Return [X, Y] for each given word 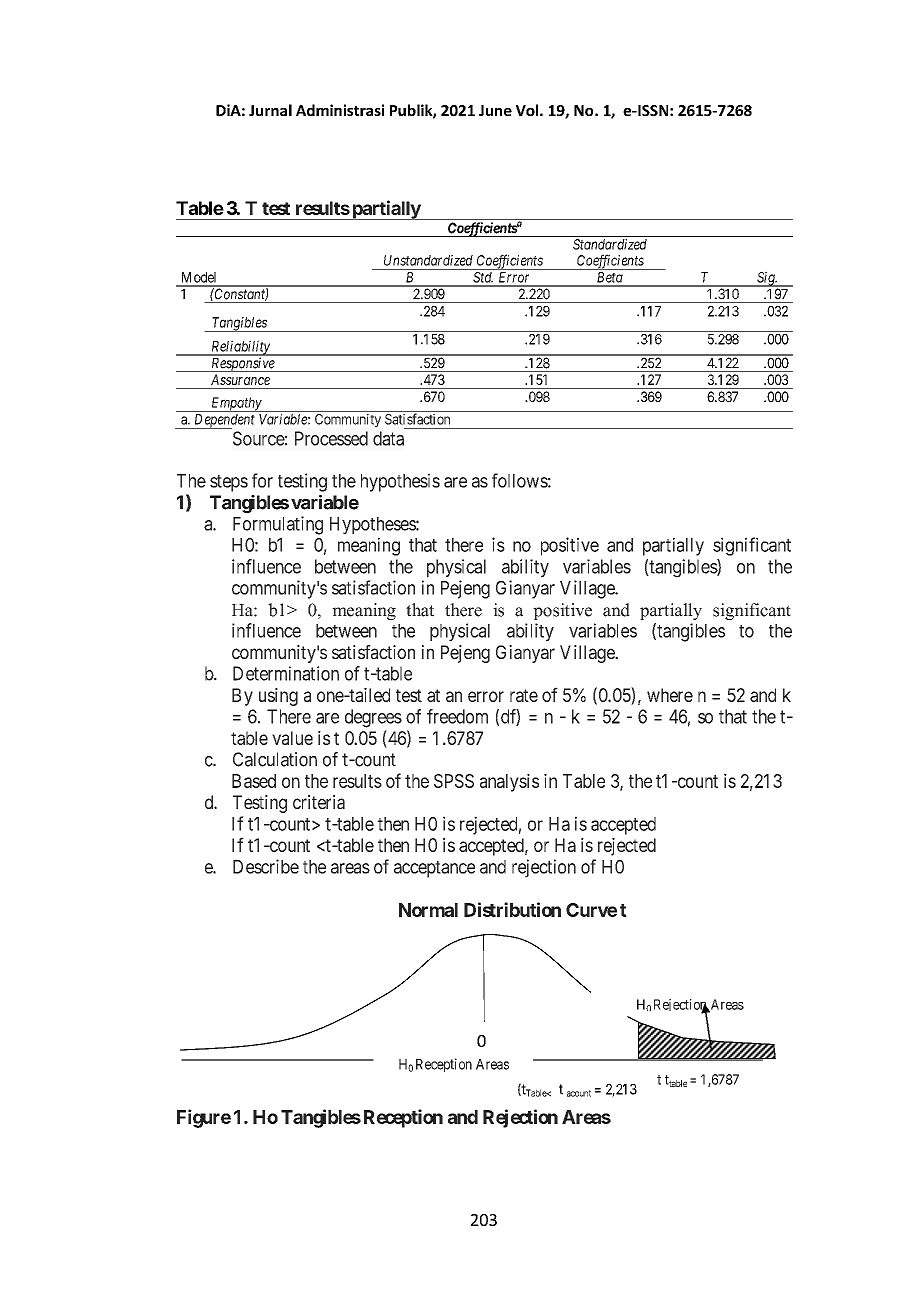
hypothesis [400, 482]
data [388, 438]
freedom [457, 716]
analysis [509, 783]
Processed [331, 438]
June [495, 110]
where [670, 695]
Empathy [236, 404]
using [278, 697]
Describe [266, 866]
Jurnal [270, 110]
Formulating [278, 525]
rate [524, 695]
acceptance [434, 869]
